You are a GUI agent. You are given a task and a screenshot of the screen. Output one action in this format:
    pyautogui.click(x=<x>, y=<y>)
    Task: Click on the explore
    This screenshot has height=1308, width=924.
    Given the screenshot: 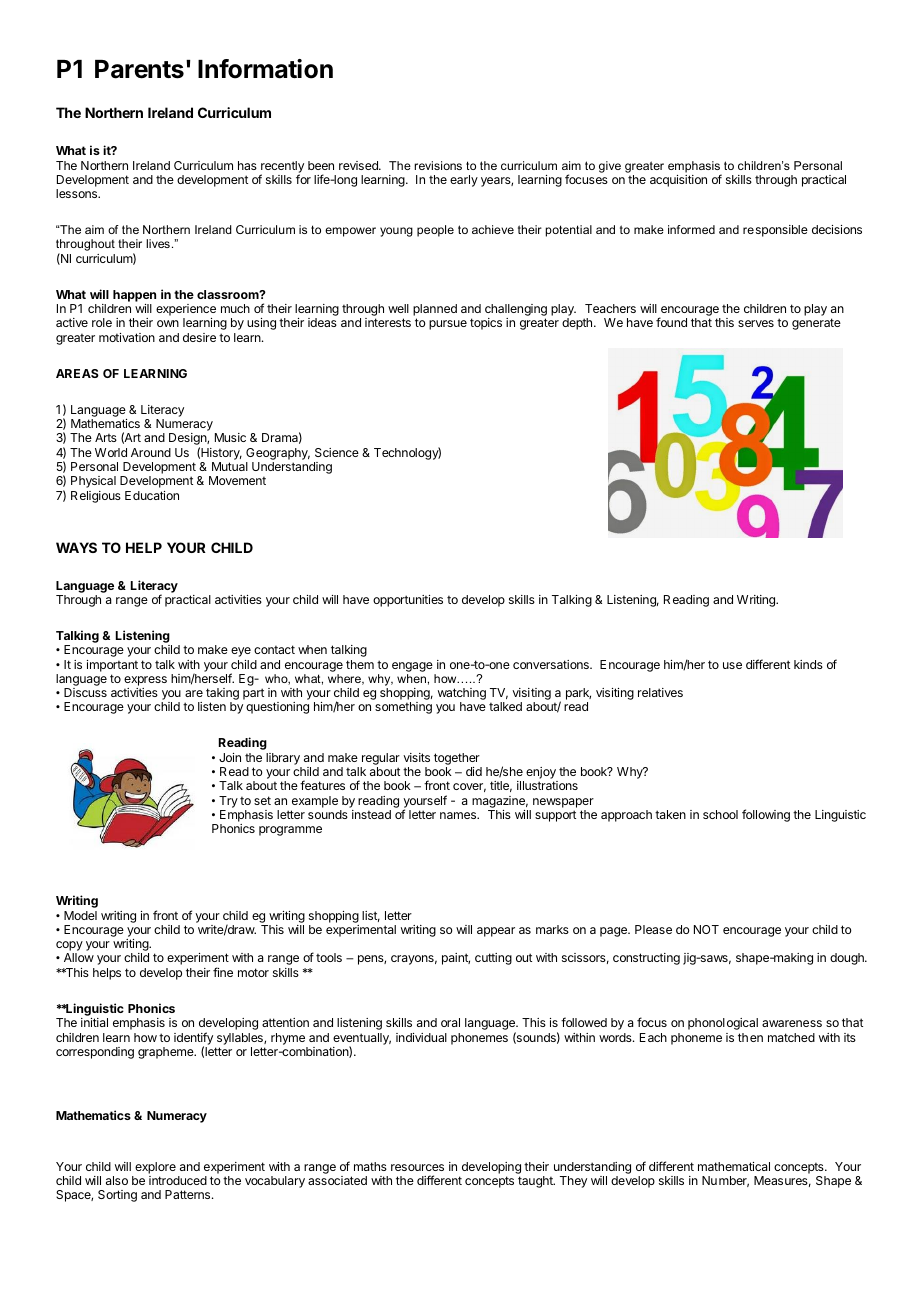 What is the action you would take?
    pyautogui.click(x=155, y=1168)
